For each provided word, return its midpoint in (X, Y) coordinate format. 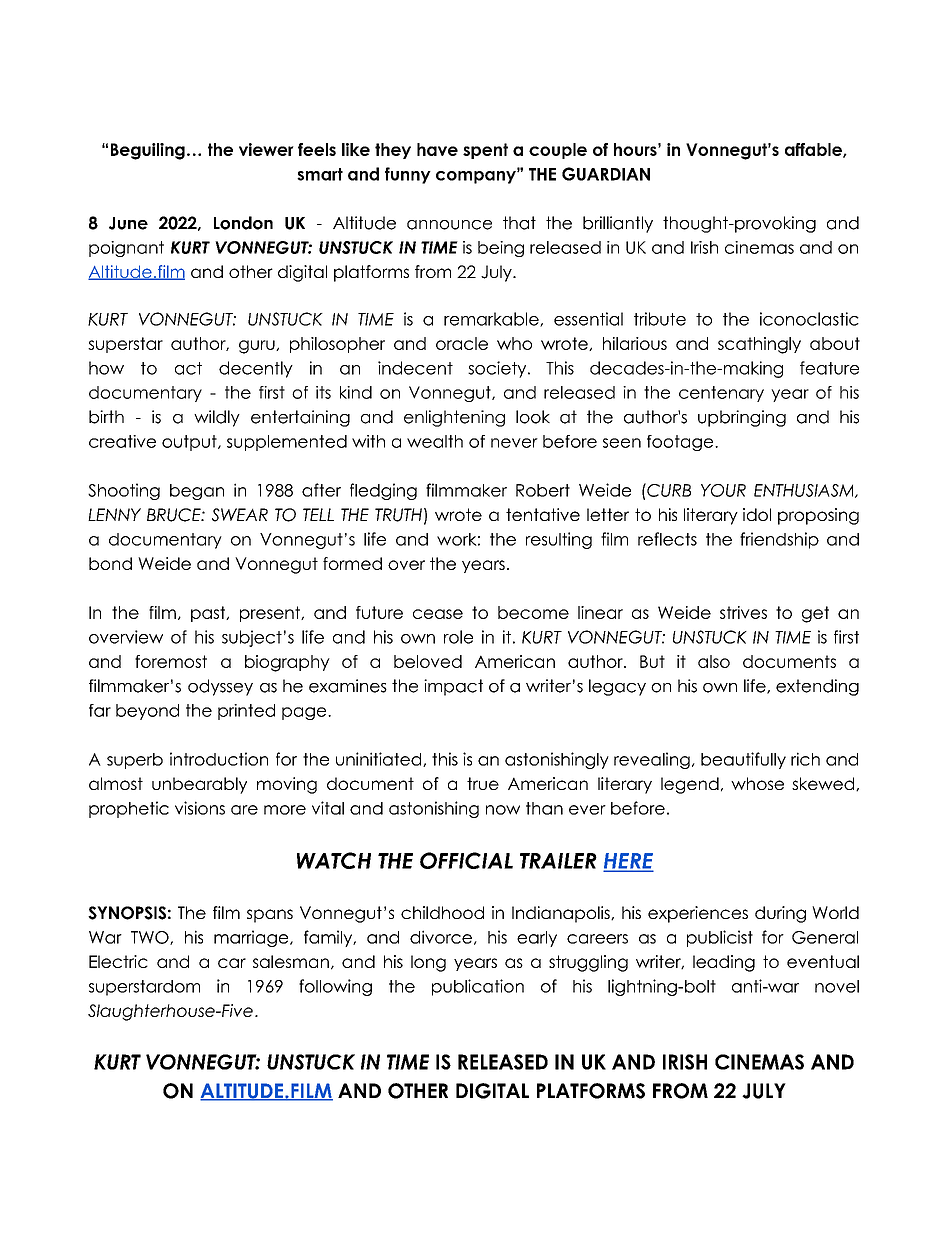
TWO (151, 938)
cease (438, 614)
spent (485, 151)
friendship (779, 540)
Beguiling (148, 151)
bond (110, 563)
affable (814, 150)
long (428, 963)
